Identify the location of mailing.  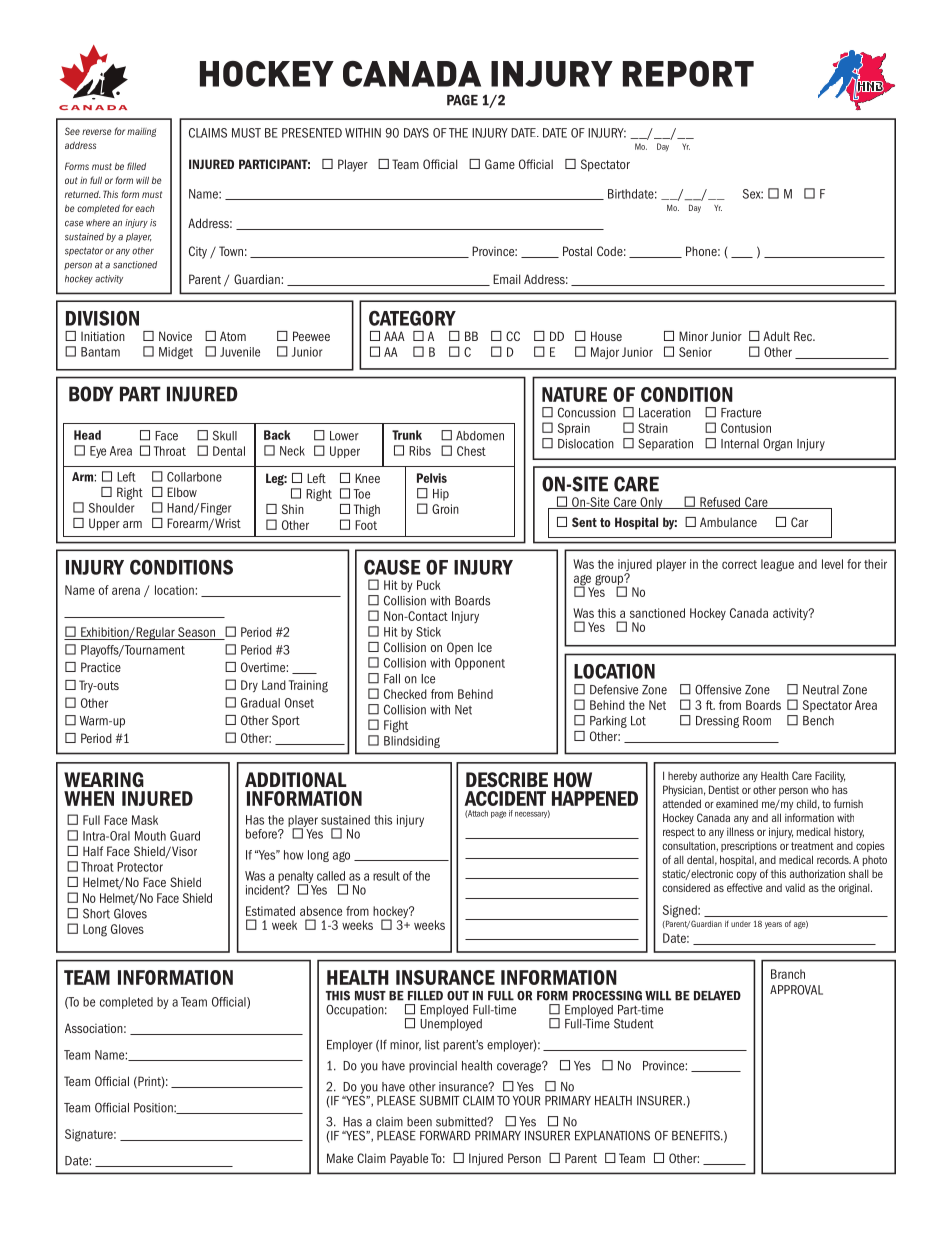
(141, 132).
